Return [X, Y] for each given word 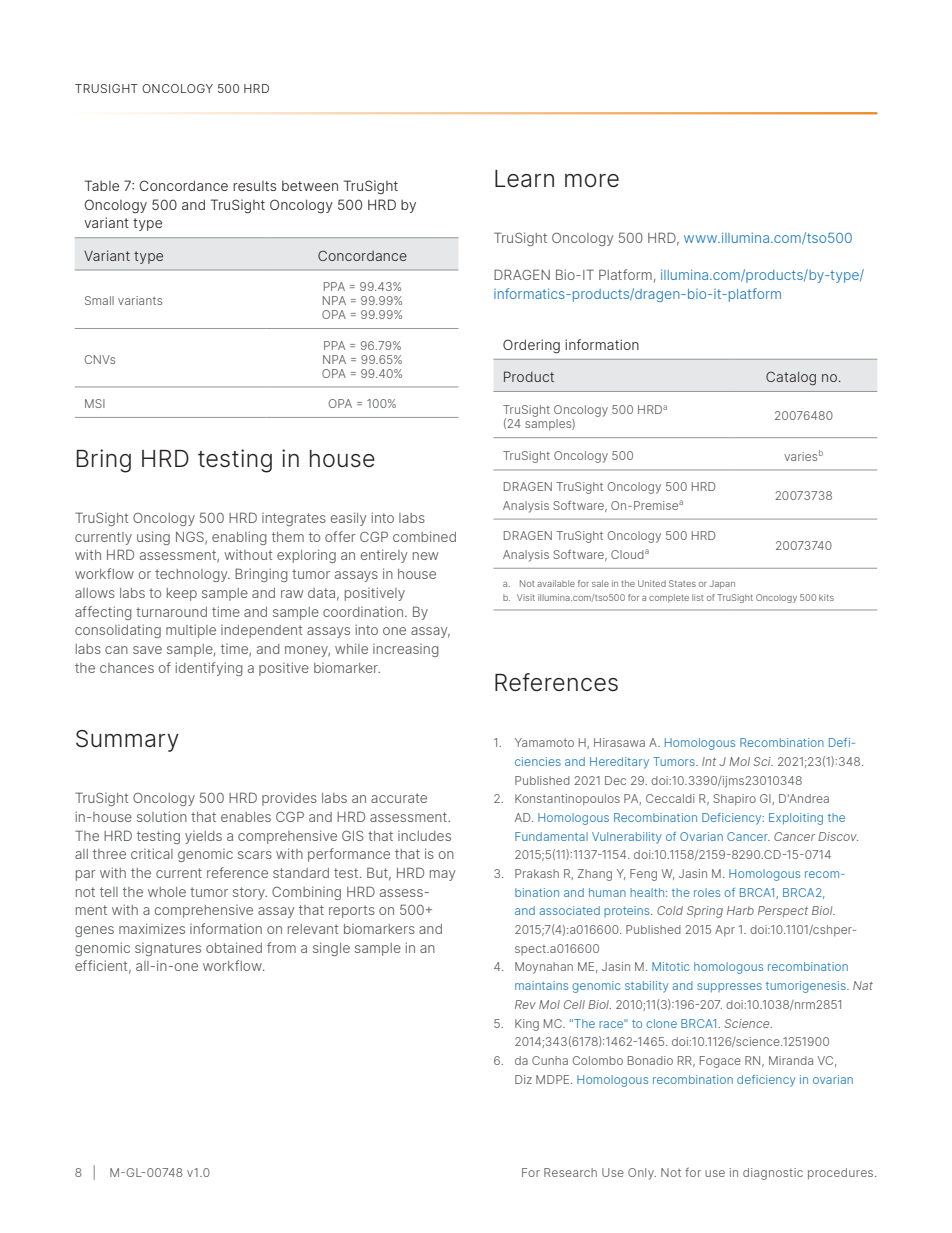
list [698, 597]
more [592, 180]
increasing [406, 650]
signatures [168, 949]
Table [102, 185]
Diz [523, 1079]
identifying [209, 669]
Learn [524, 178]
